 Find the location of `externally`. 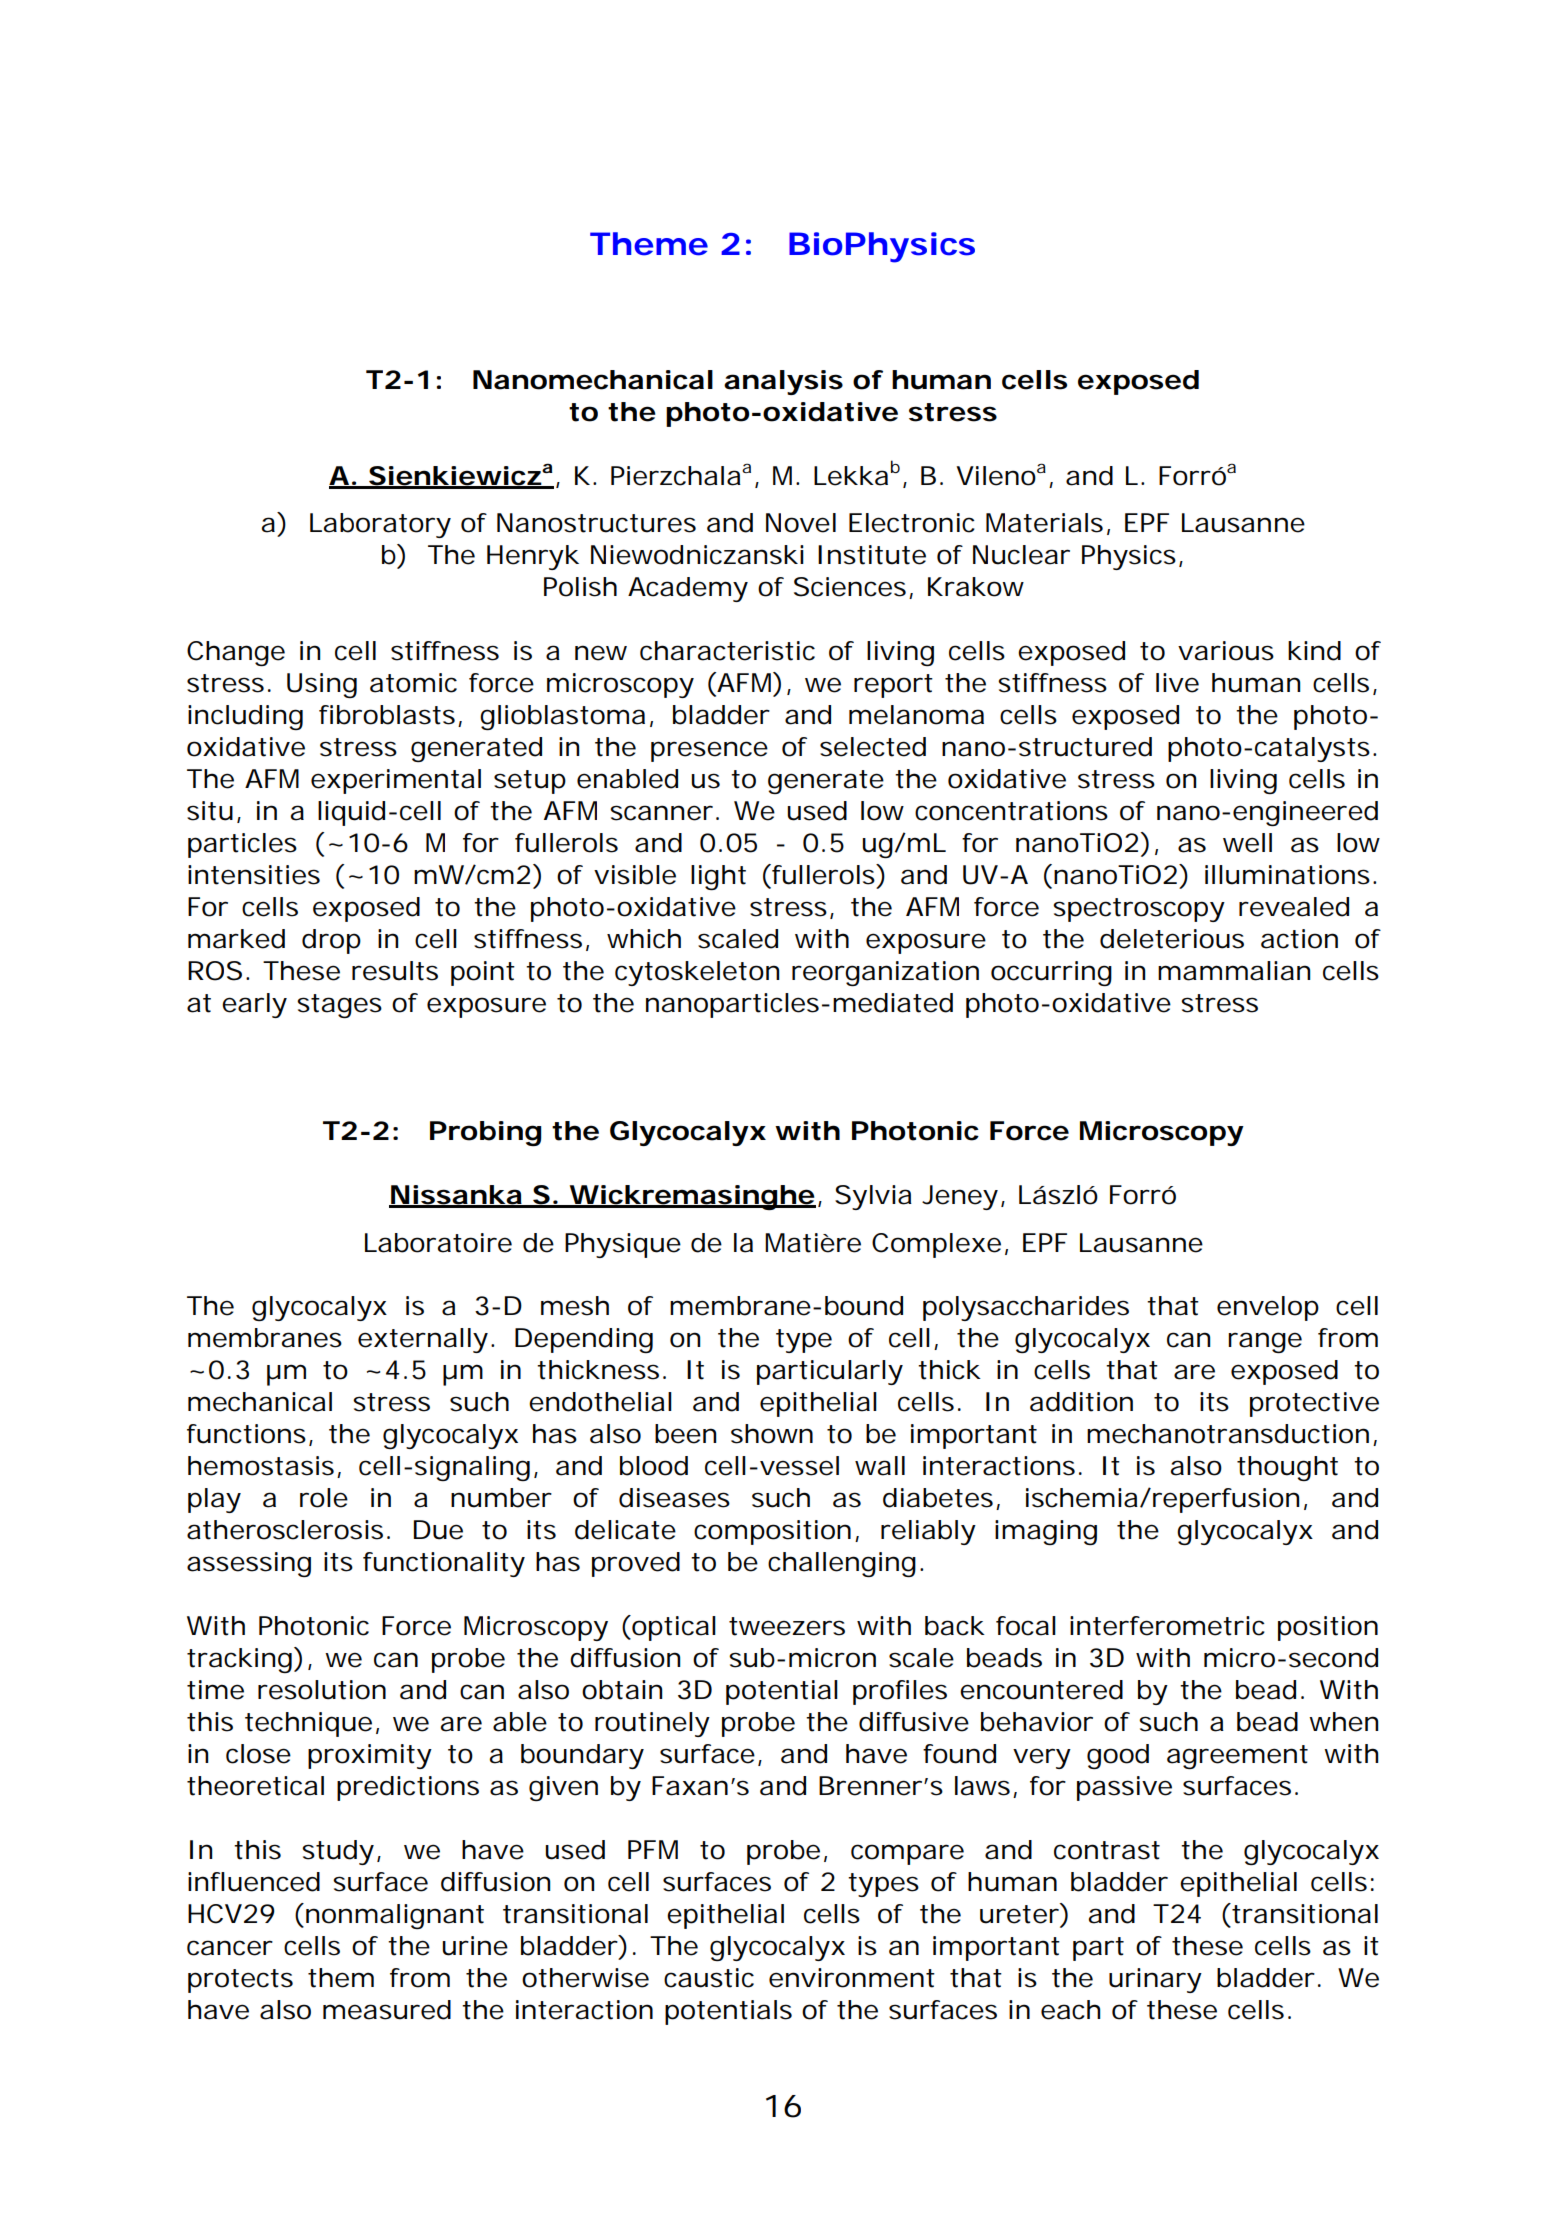

externally is located at coordinates (423, 1340).
